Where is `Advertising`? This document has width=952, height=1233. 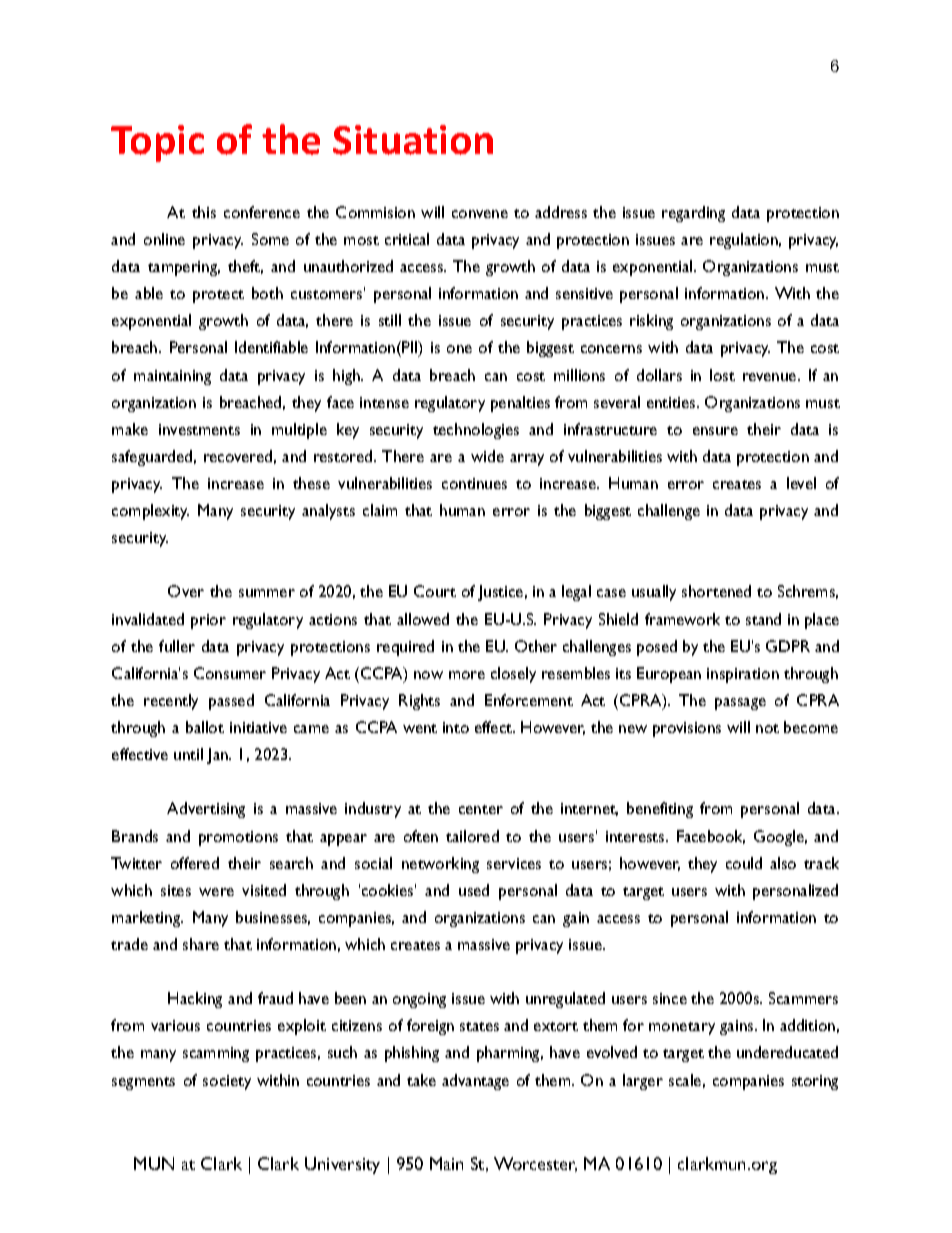
Advertising is located at coordinates (206, 810).
